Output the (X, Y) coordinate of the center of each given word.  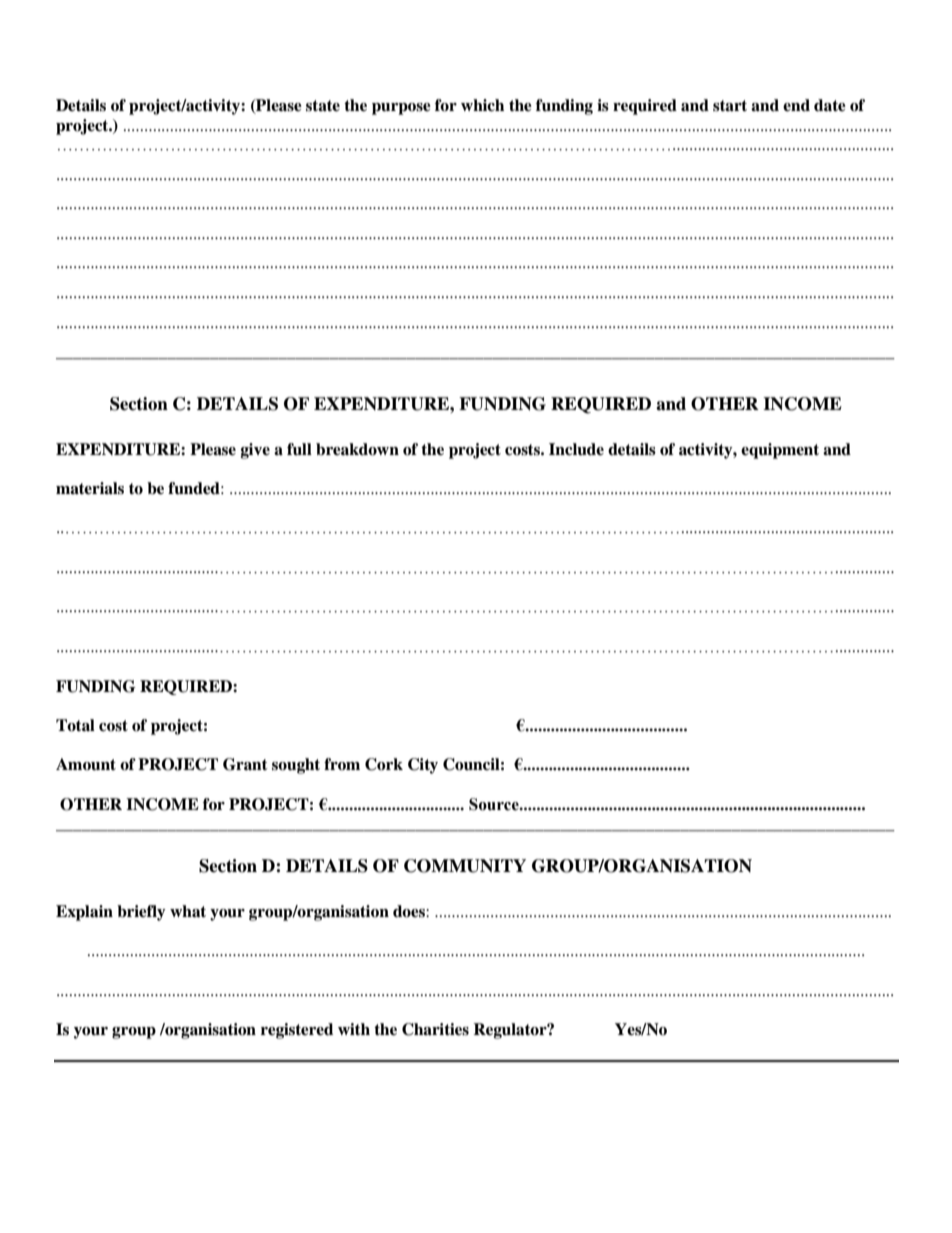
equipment (780, 451)
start (730, 106)
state (323, 106)
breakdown (357, 449)
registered (297, 1031)
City (423, 766)
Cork (384, 764)
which (482, 105)
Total (75, 725)
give (255, 451)
